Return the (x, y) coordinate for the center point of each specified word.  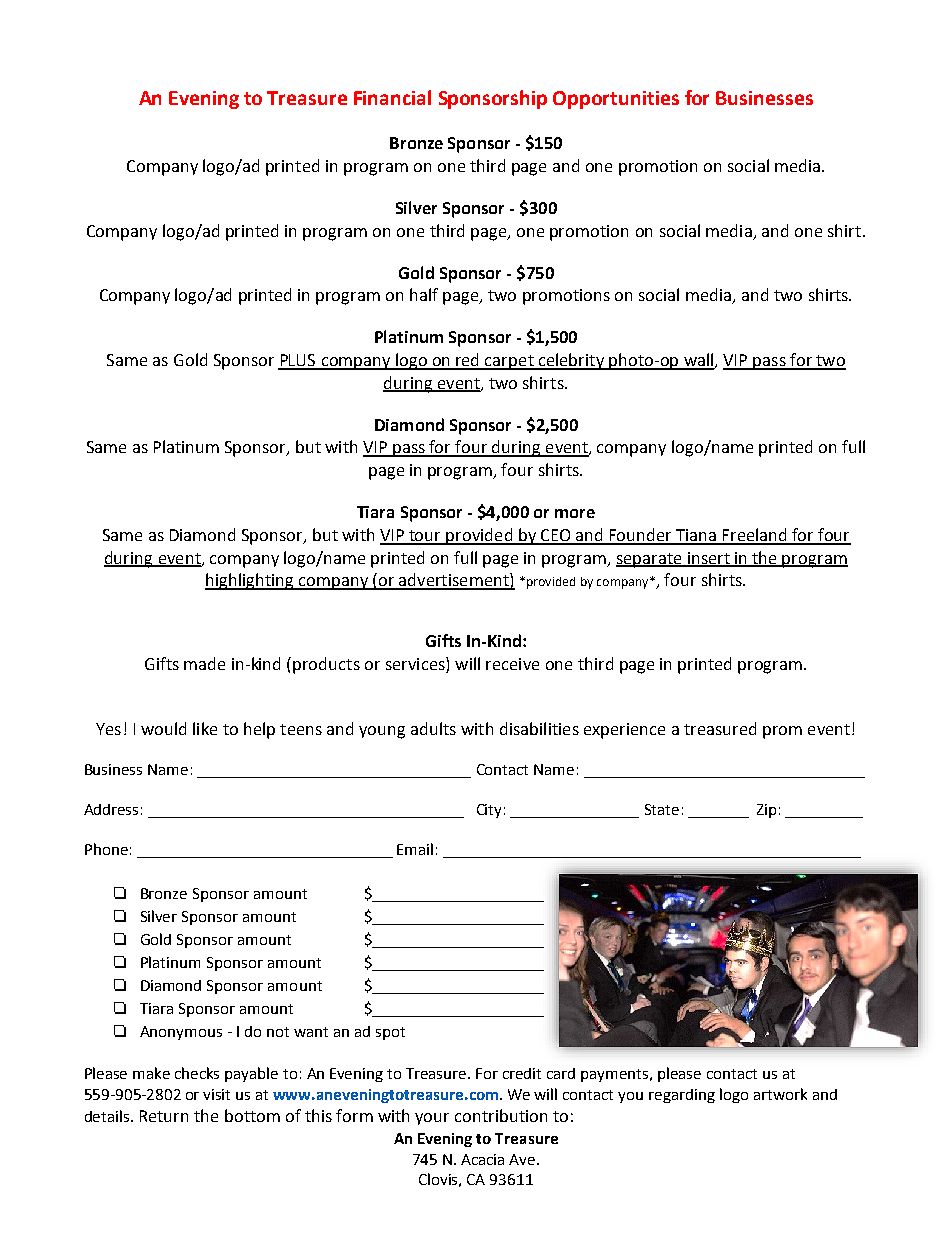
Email (415, 849)
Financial (392, 97)
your (432, 1119)
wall (698, 361)
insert (709, 559)
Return (164, 1116)
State (662, 809)
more (575, 513)
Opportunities (616, 100)
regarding (682, 1096)
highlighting (250, 581)
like (205, 728)
